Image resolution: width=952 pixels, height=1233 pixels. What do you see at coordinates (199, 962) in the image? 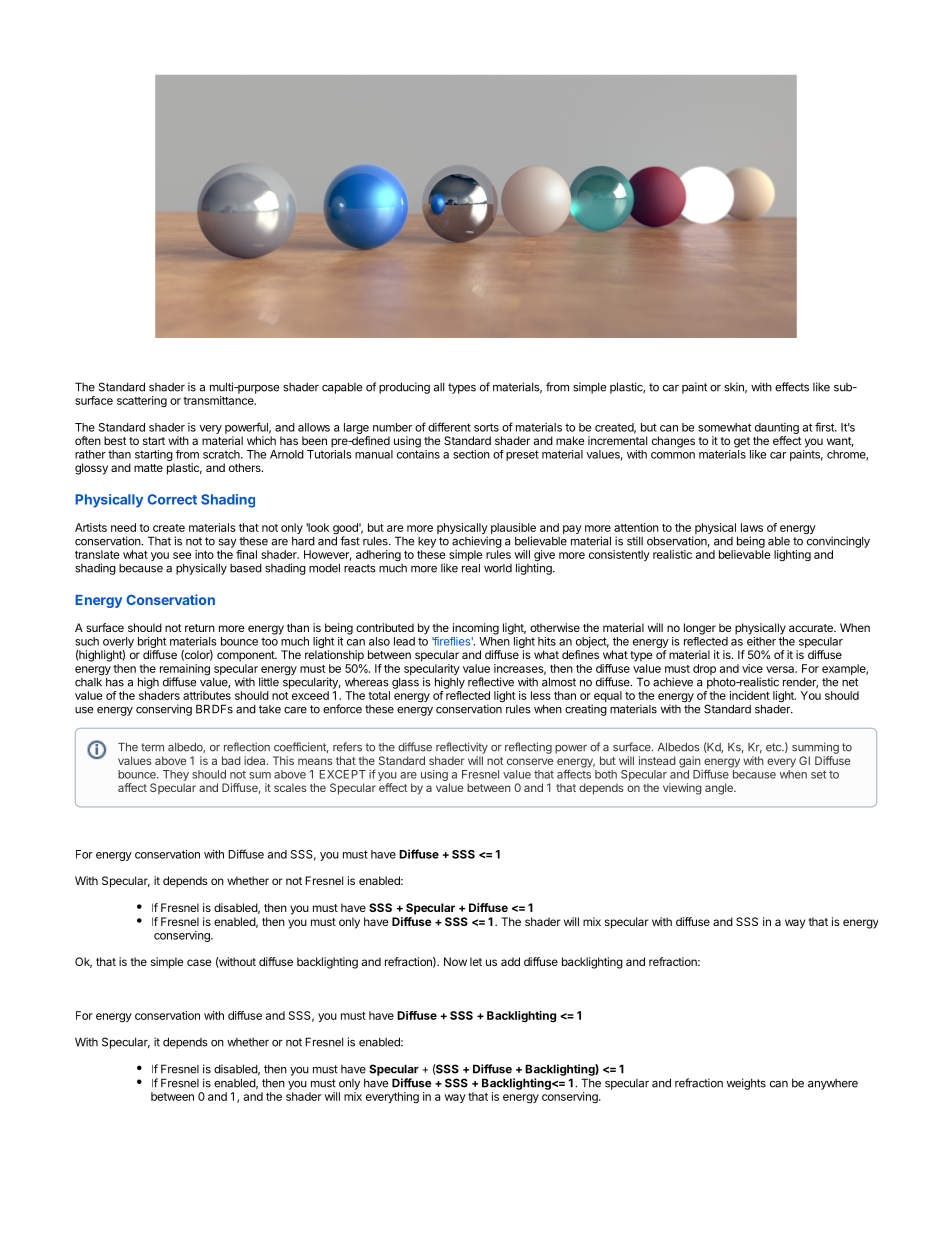
I see `case` at bounding box center [199, 962].
